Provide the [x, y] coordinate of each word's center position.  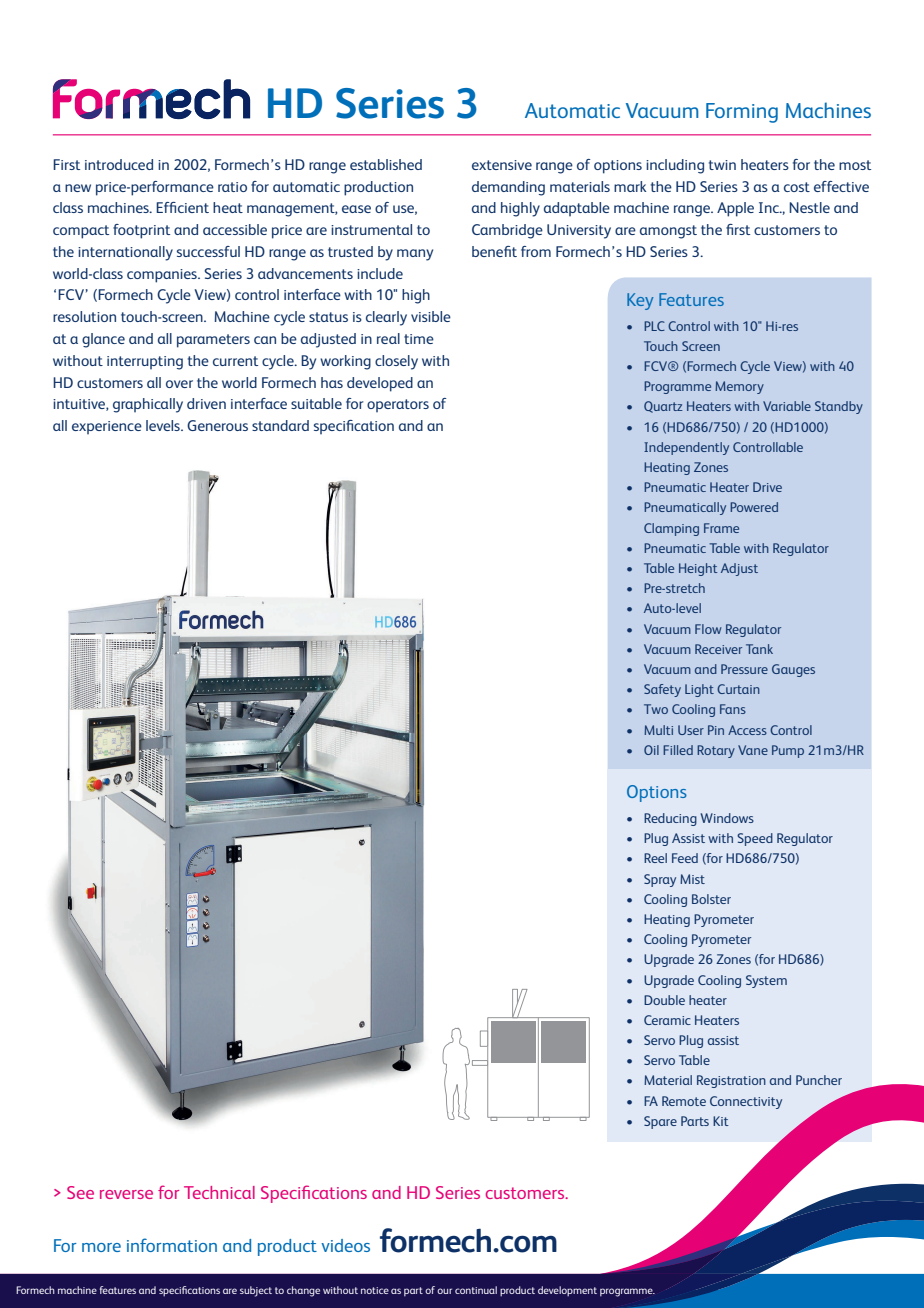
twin [722, 165]
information [172, 1245]
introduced [119, 164]
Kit [721, 1121]
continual [476, 1290]
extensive [502, 165]
